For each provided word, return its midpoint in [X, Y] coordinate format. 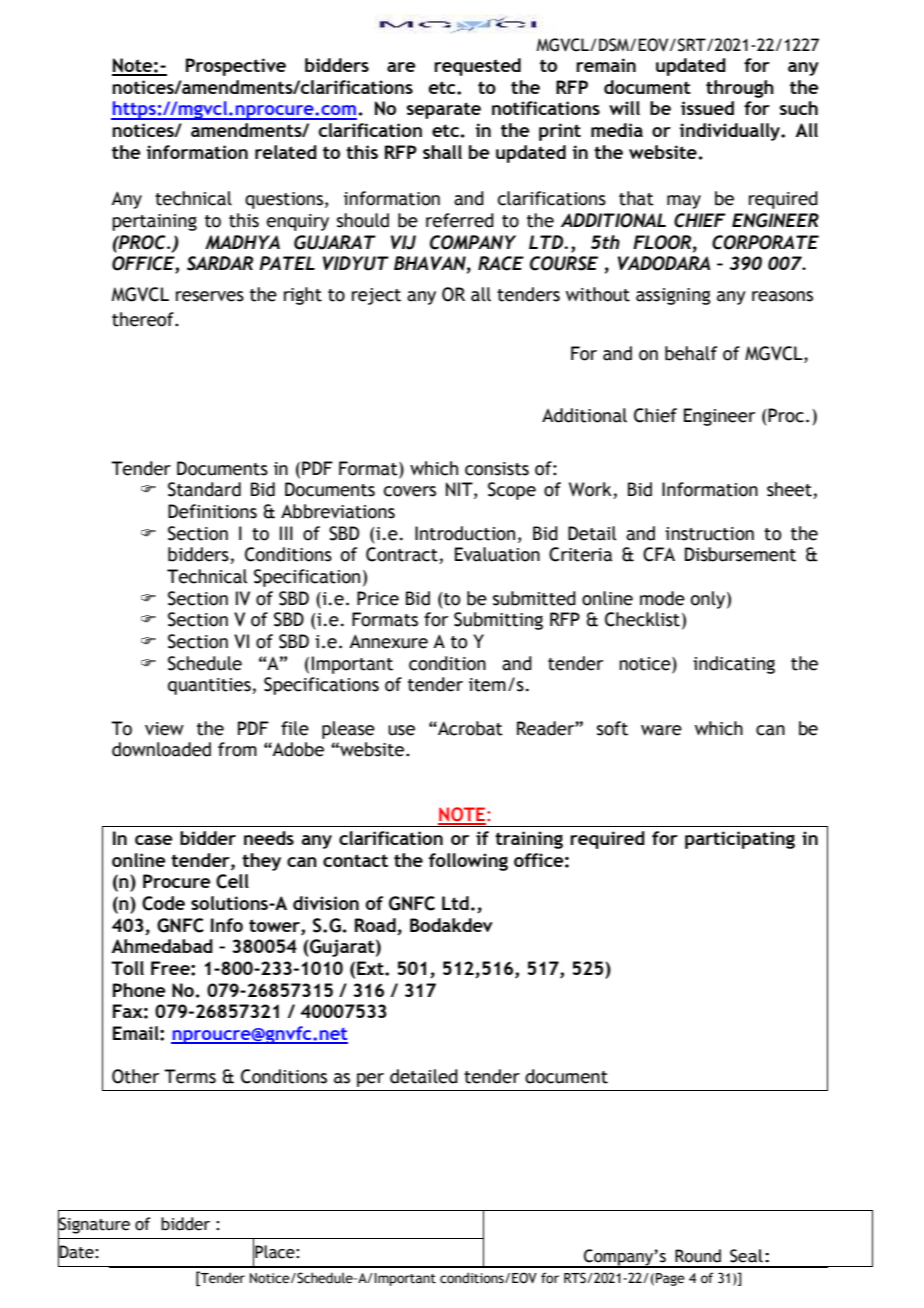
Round [698, 1256]
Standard [204, 489]
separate [444, 110]
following [468, 862]
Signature [94, 1225]
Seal [746, 1256]
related [286, 152]
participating [740, 840]
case [154, 840]
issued [707, 108]
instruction [709, 534]
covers [410, 491]
